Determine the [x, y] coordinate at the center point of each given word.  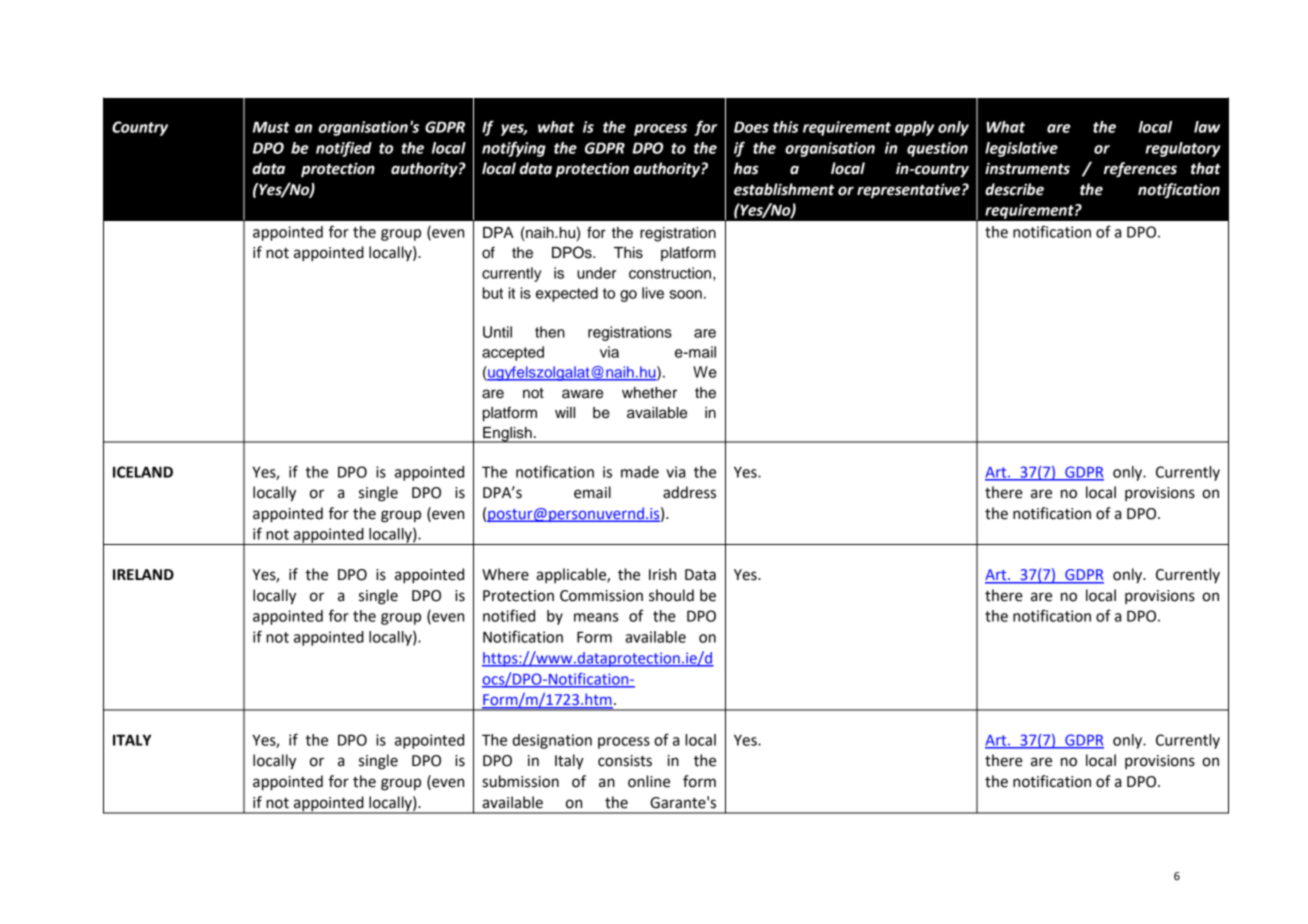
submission [520, 781]
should [671, 595]
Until [497, 332]
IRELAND [143, 574]
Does [751, 127]
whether [649, 393]
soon [685, 294]
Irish [662, 574]
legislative [1021, 149]
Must [271, 127]
